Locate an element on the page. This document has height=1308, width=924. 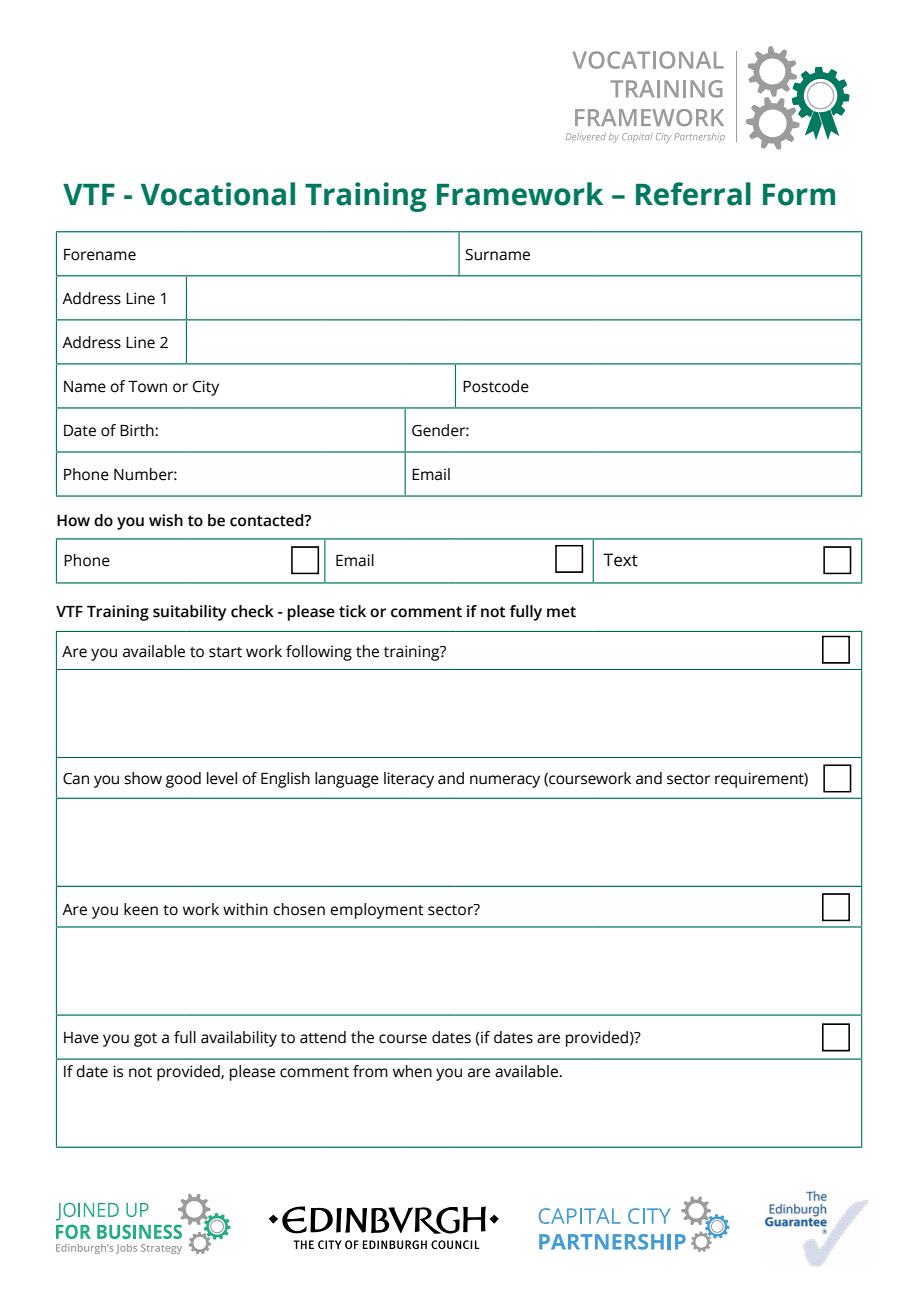
suitability is located at coordinates (189, 613).
